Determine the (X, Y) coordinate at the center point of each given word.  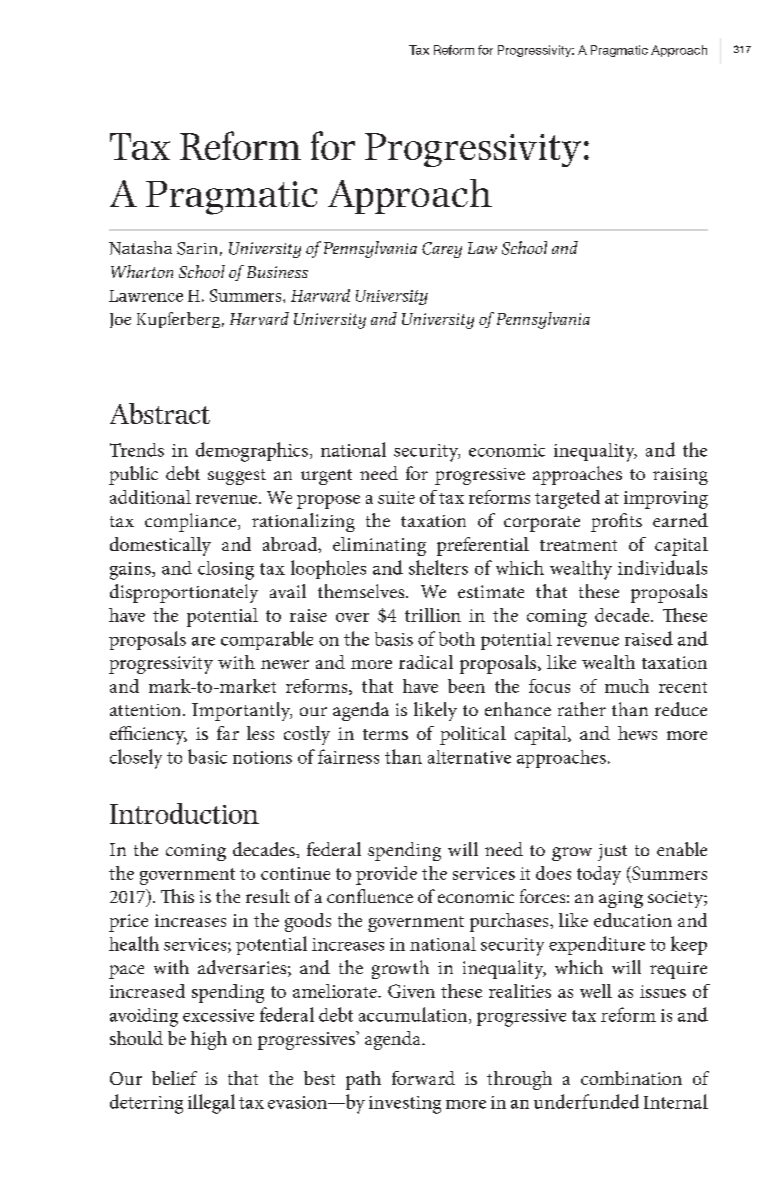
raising (680, 476)
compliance (192, 522)
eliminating (379, 546)
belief (174, 1078)
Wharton (142, 271)
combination (631, 1078)
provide (386, 875)
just (612, 852)
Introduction (184, 813)
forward (423, 1078)
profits (616, 522)
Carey (442, 250)
